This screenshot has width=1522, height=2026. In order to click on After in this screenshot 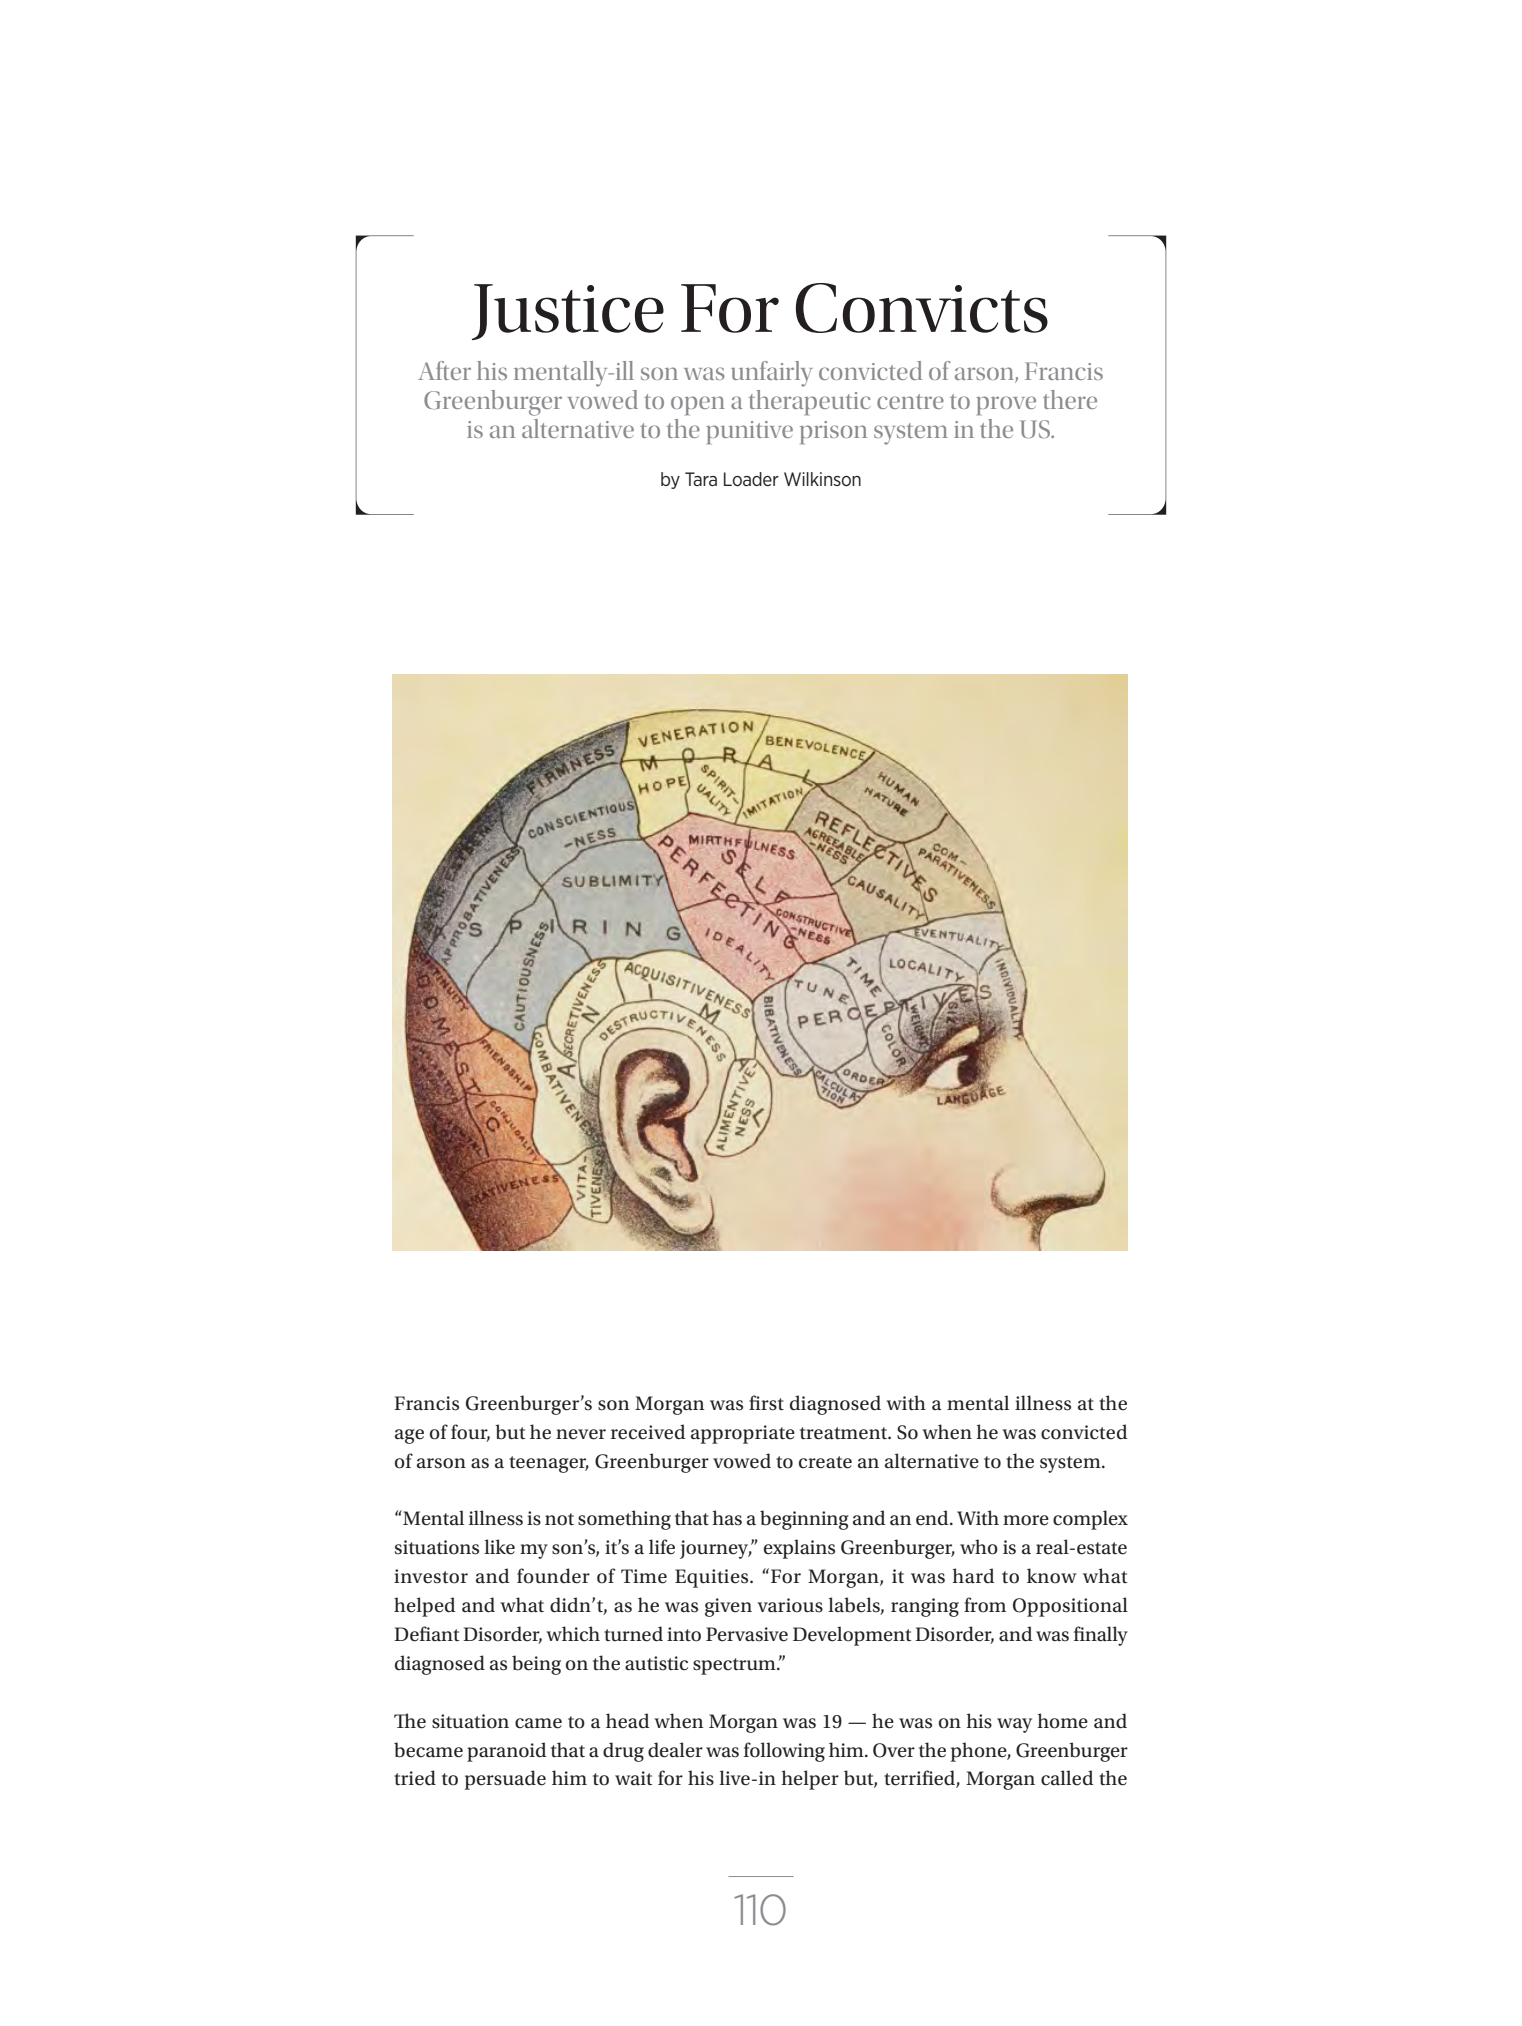, I will do `click(444, 370)`.
